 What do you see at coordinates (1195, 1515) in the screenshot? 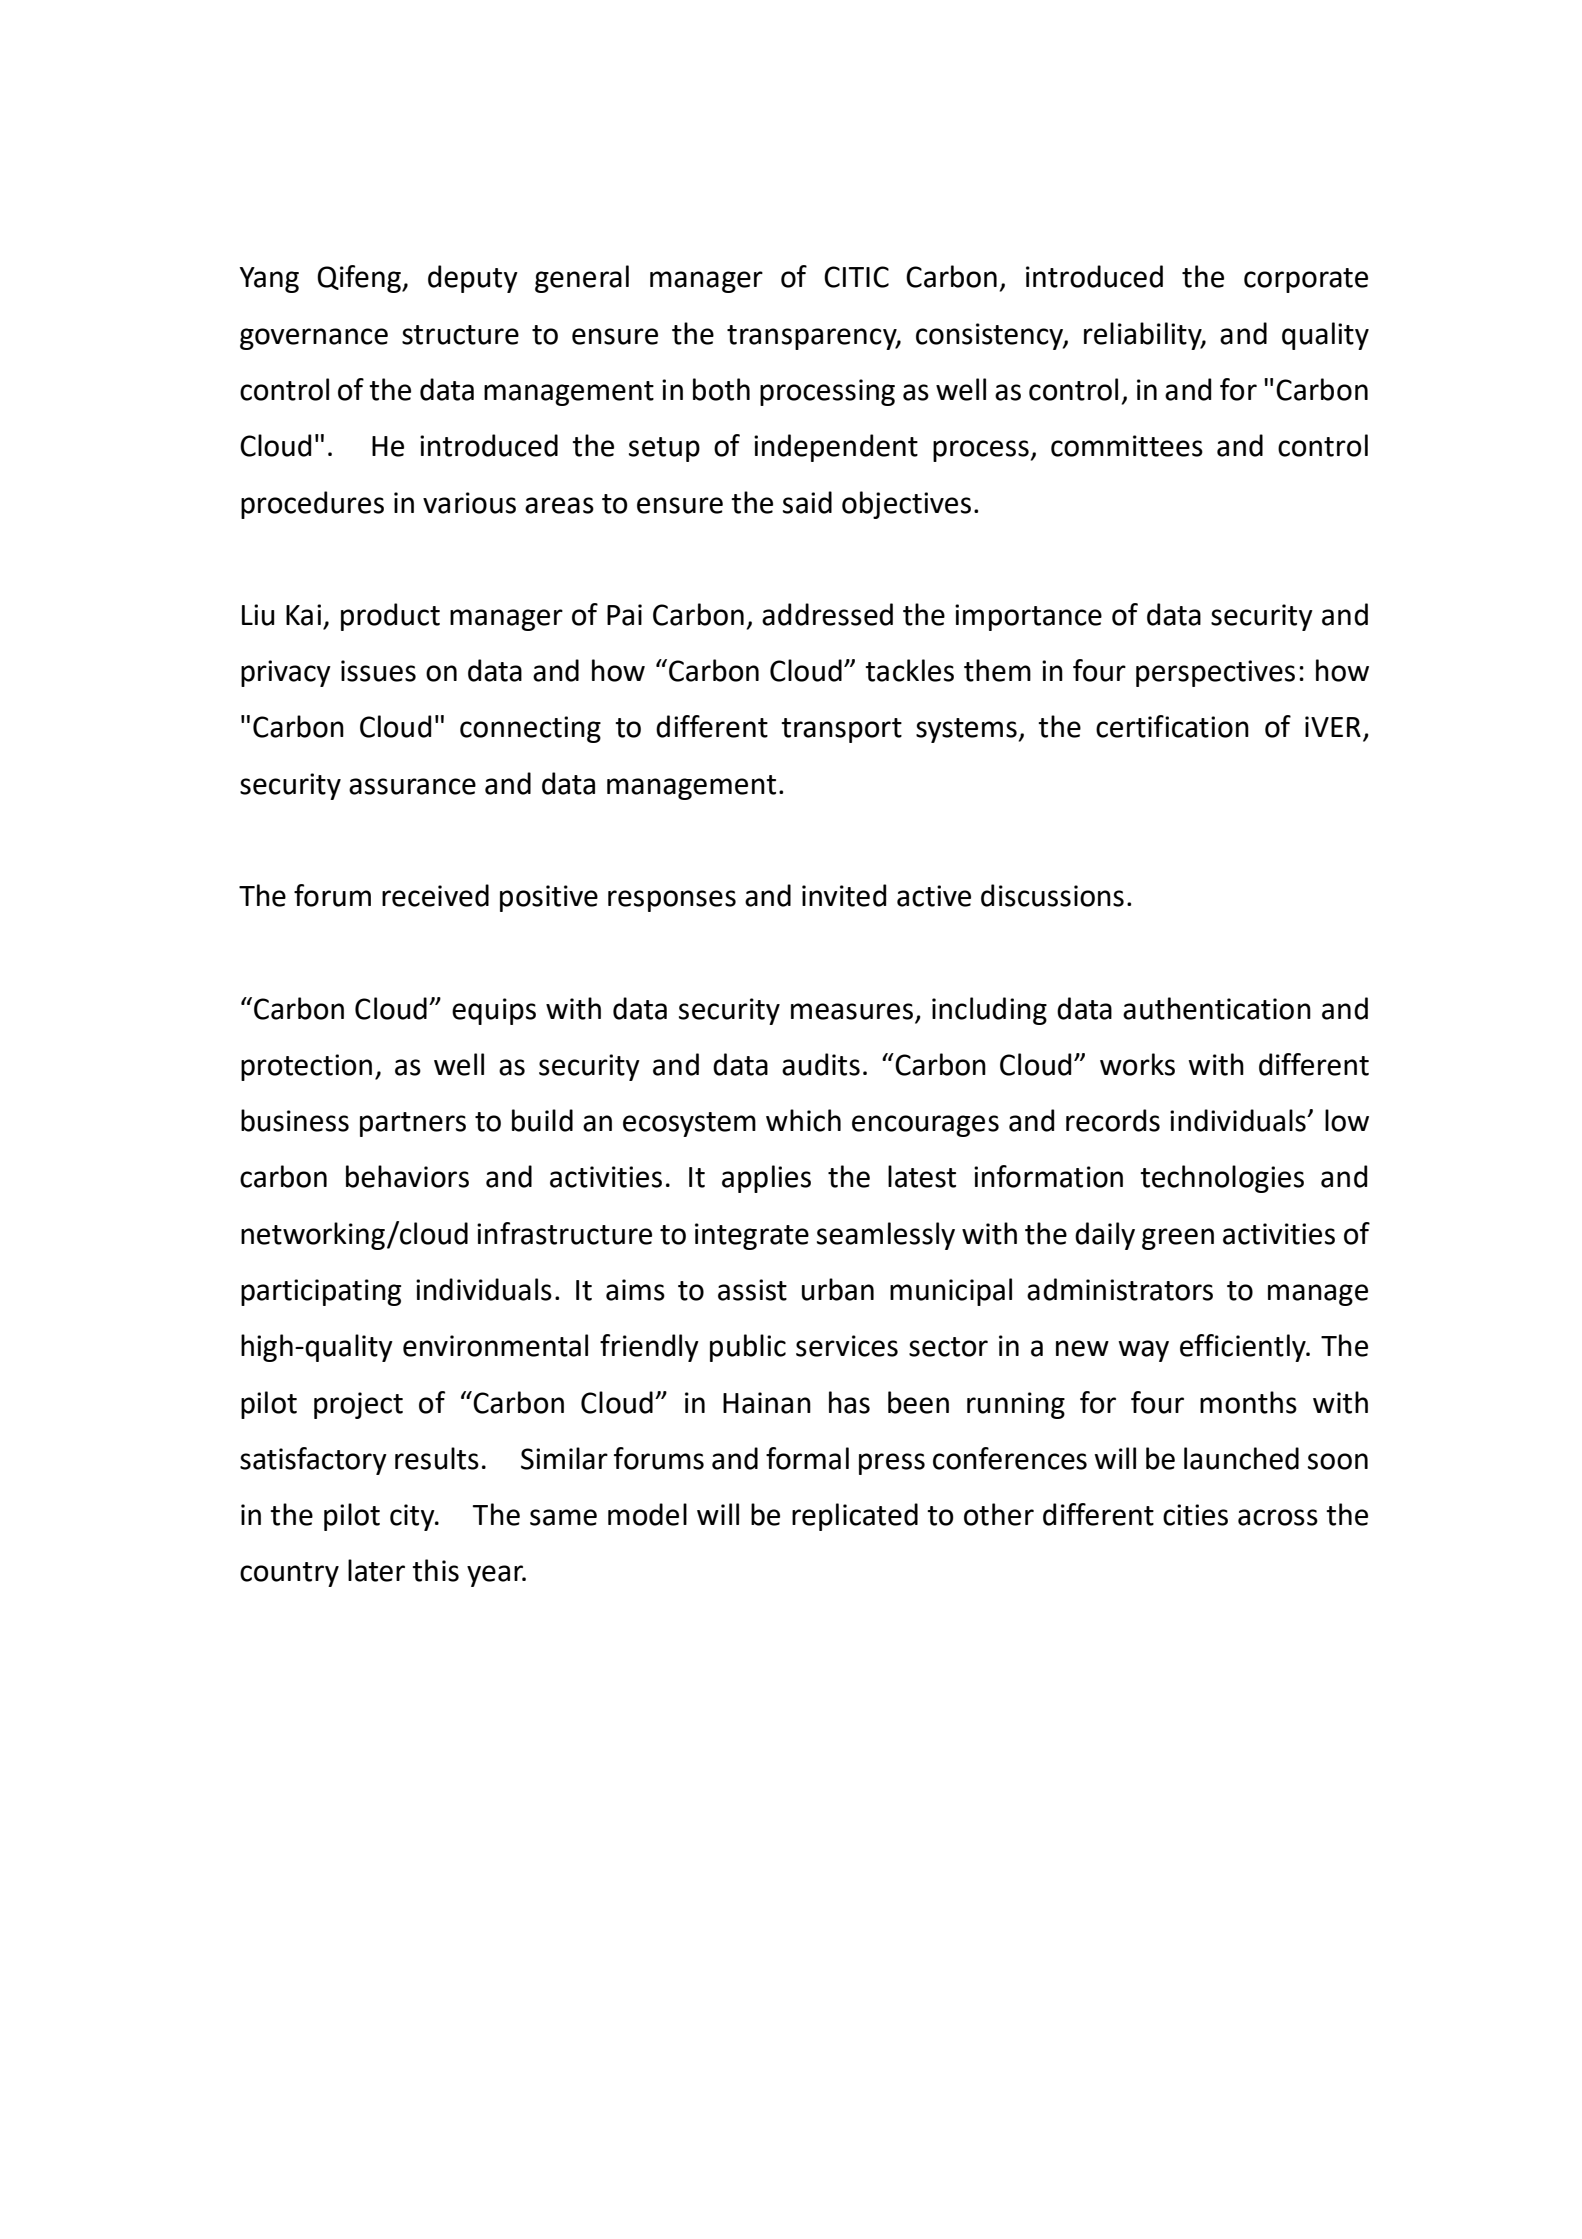
I see `cities` at bounding box center [1195, 1515].
